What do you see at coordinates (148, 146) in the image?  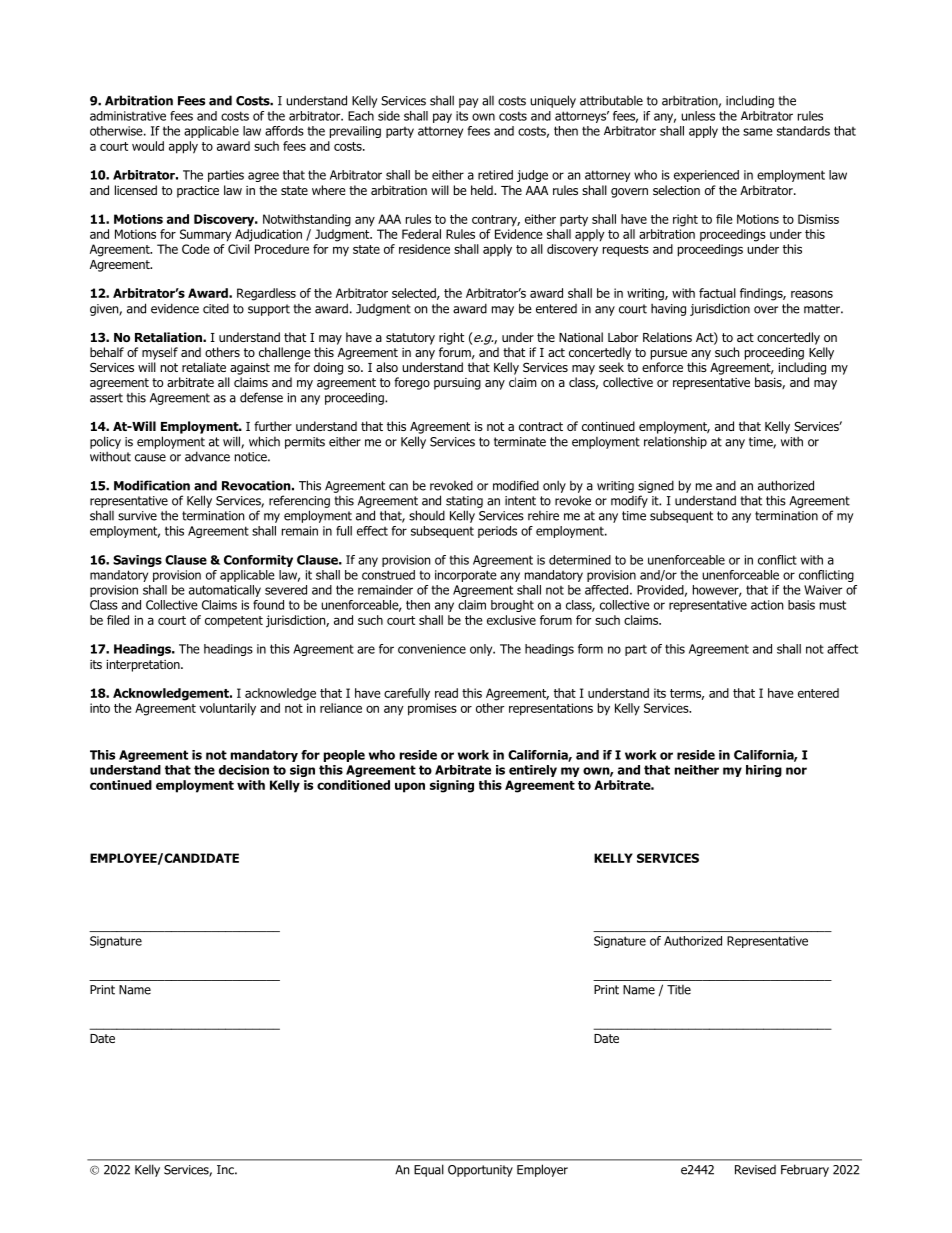 I see `would` at bounding box center [148, 146].
